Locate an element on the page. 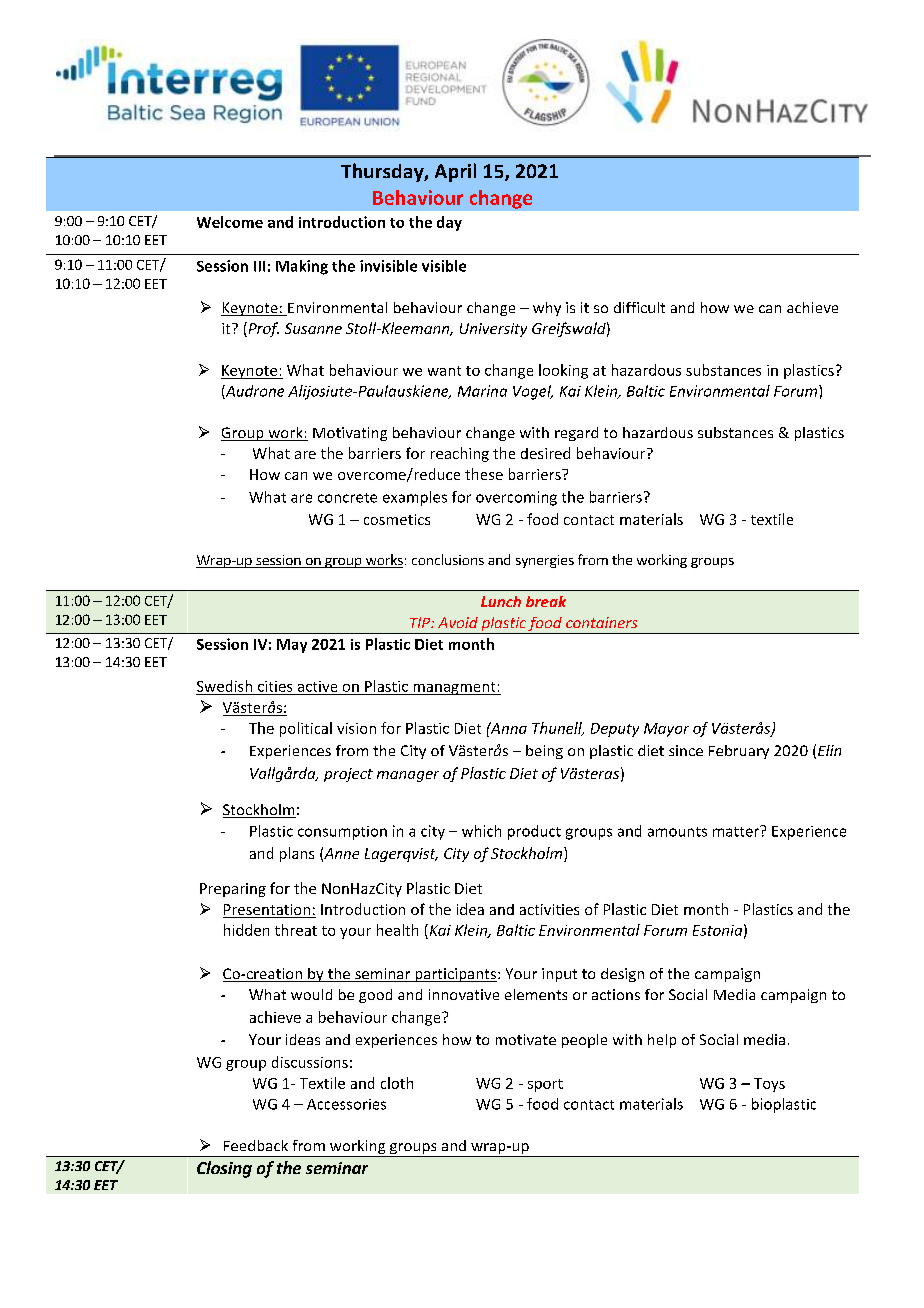 The image size is (924, 1308). regard is located at coordinates (576, 434).
